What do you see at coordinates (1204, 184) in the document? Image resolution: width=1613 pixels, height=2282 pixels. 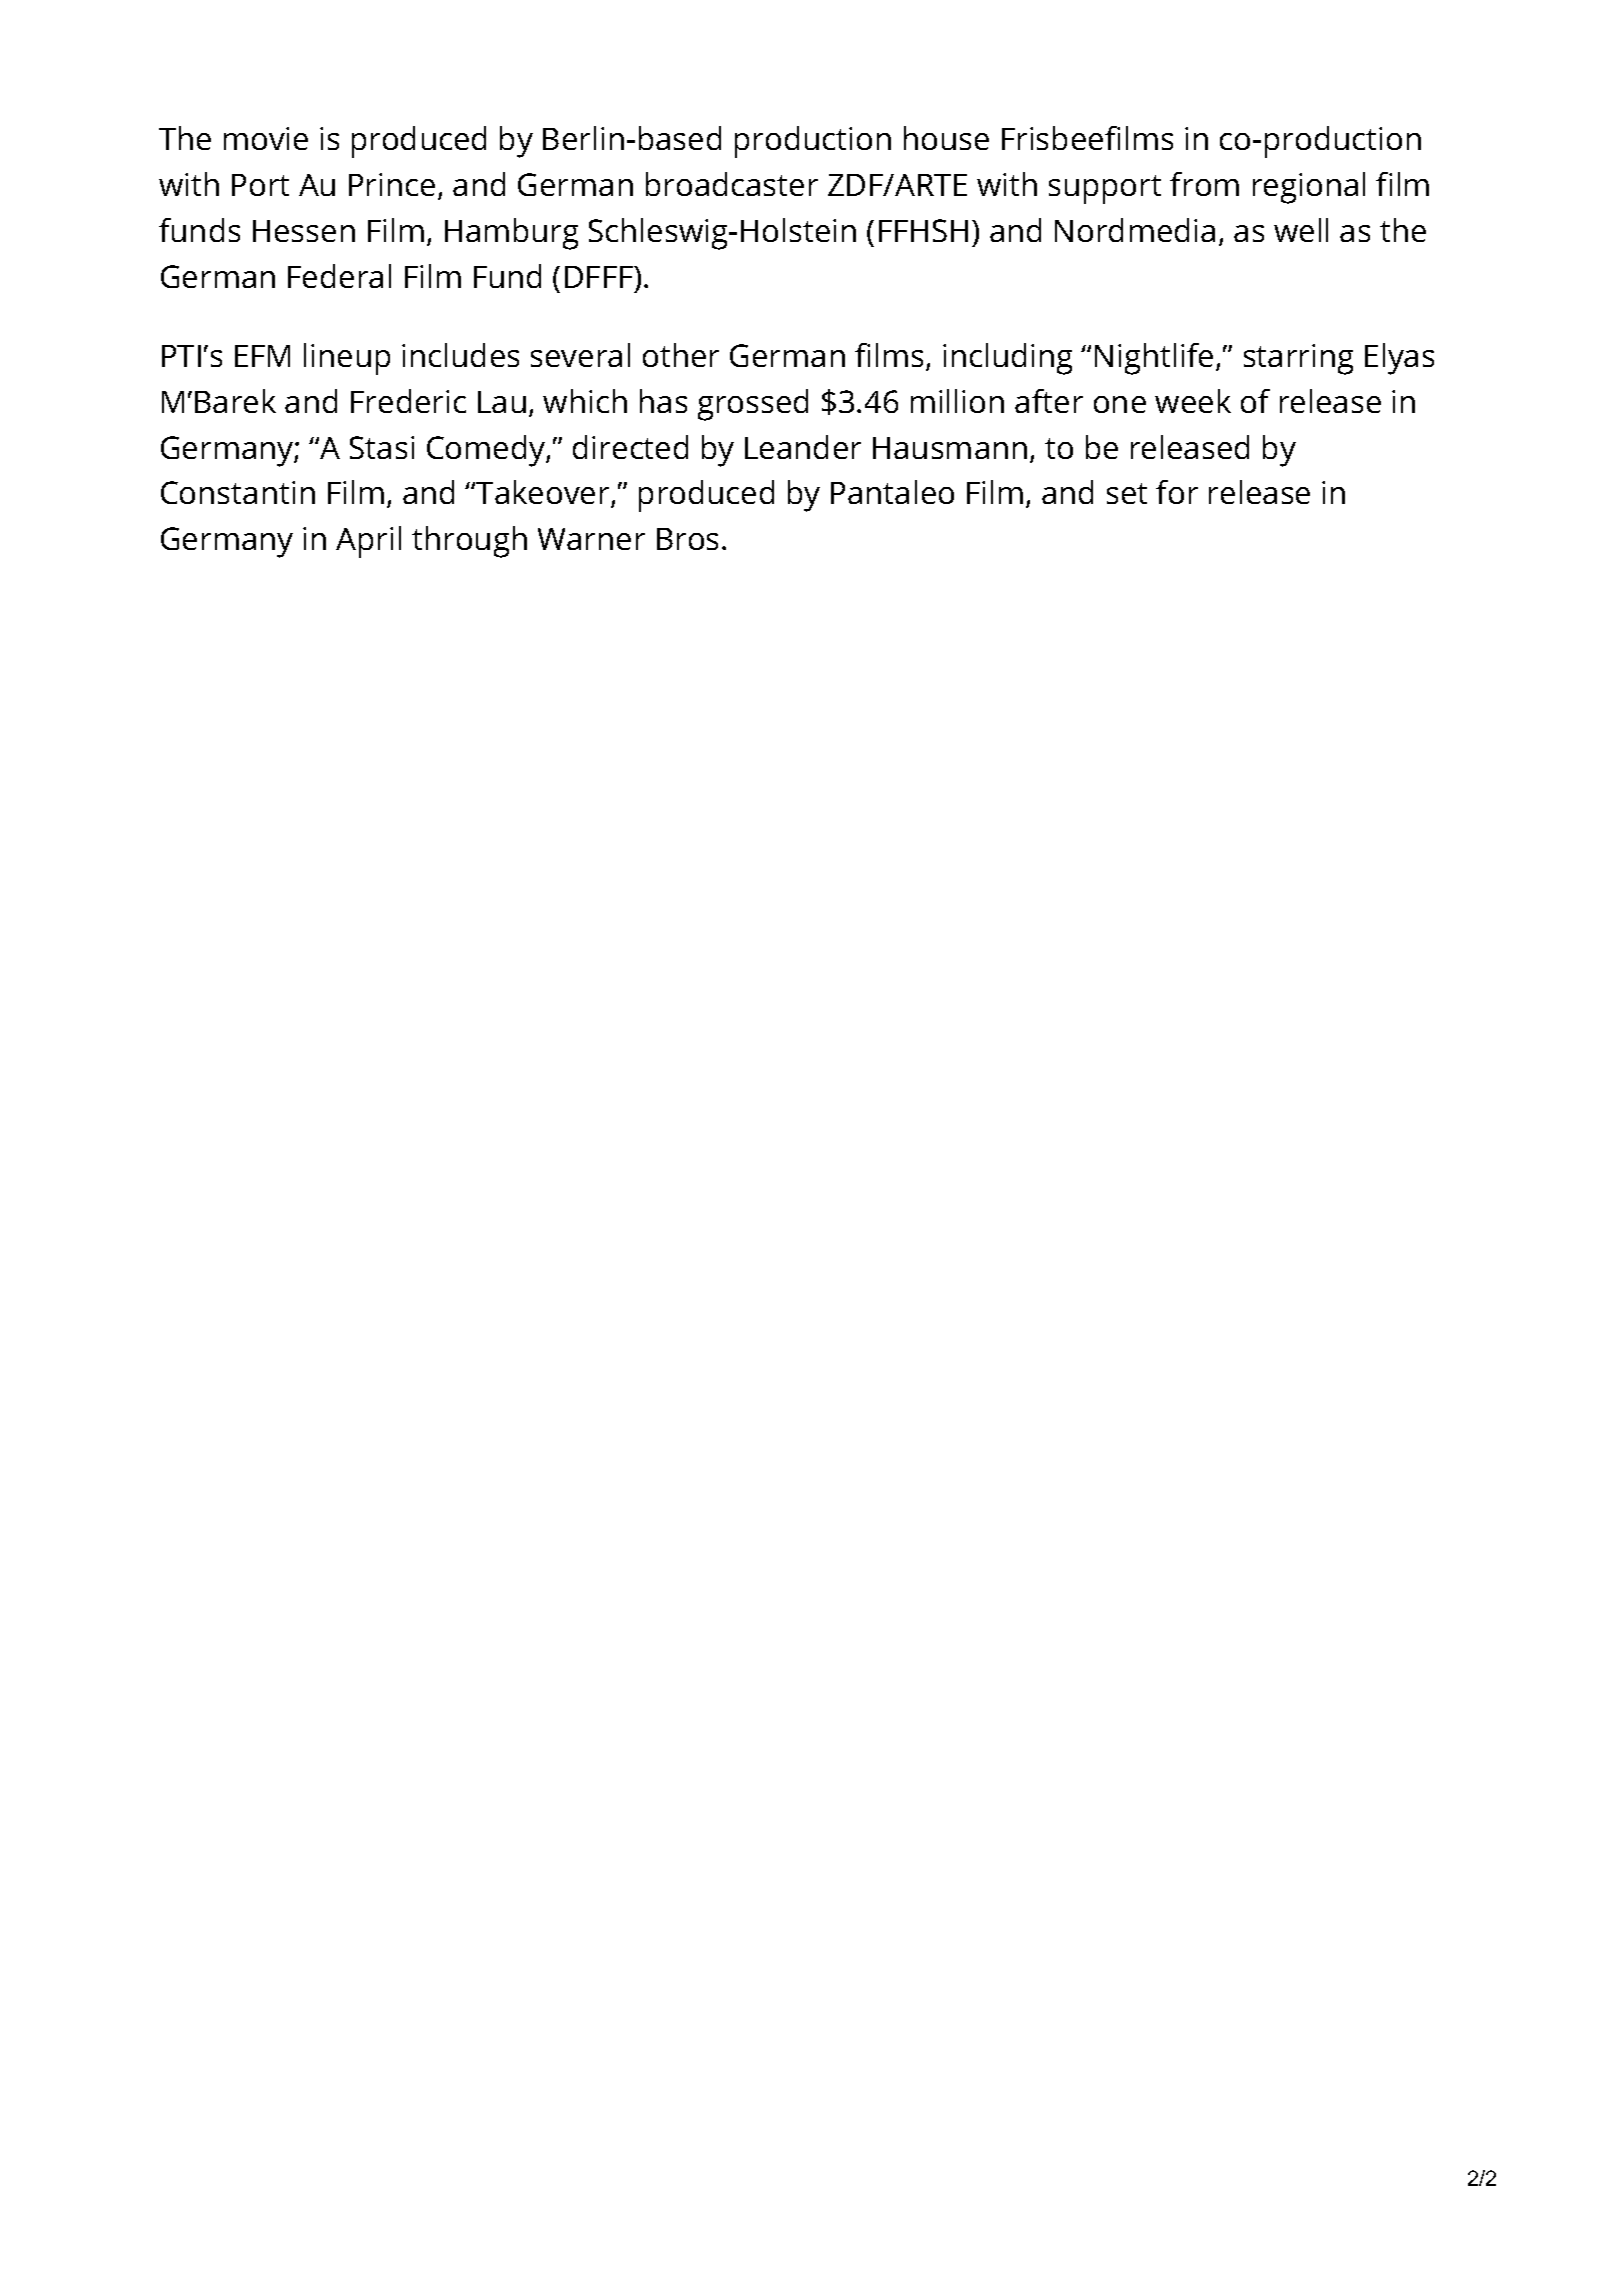 I see `from` at bounding box center [1204, 184].
